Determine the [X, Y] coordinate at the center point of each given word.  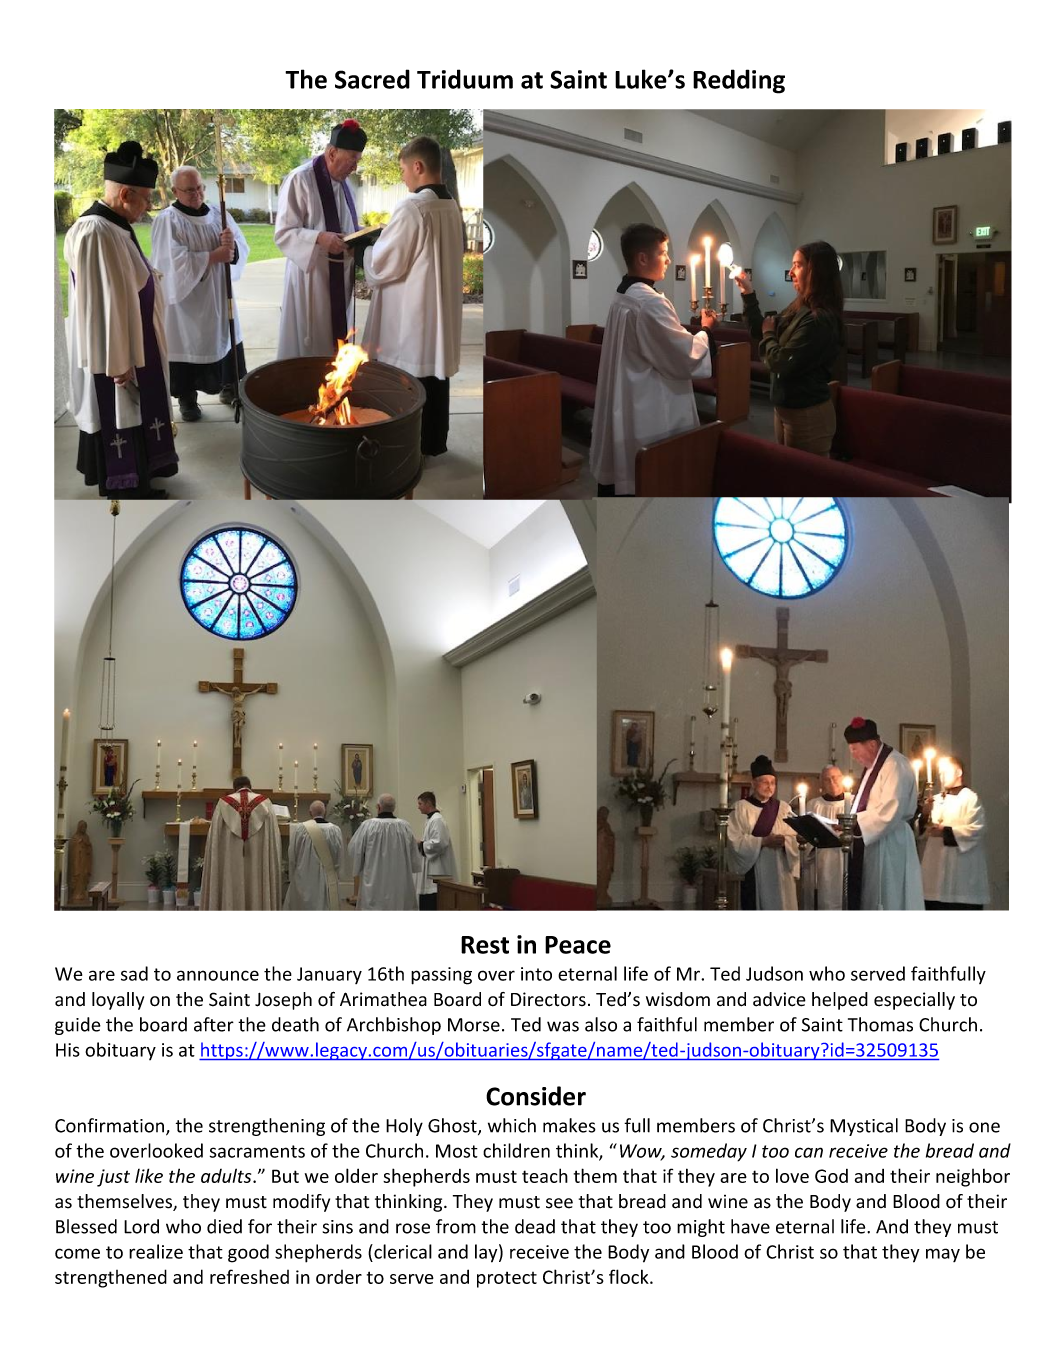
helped [840, 1001]
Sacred [372, 79]
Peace [578, 945]
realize [156, 1251]
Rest [485, 945]
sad [134, 973]
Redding [739, 81]
